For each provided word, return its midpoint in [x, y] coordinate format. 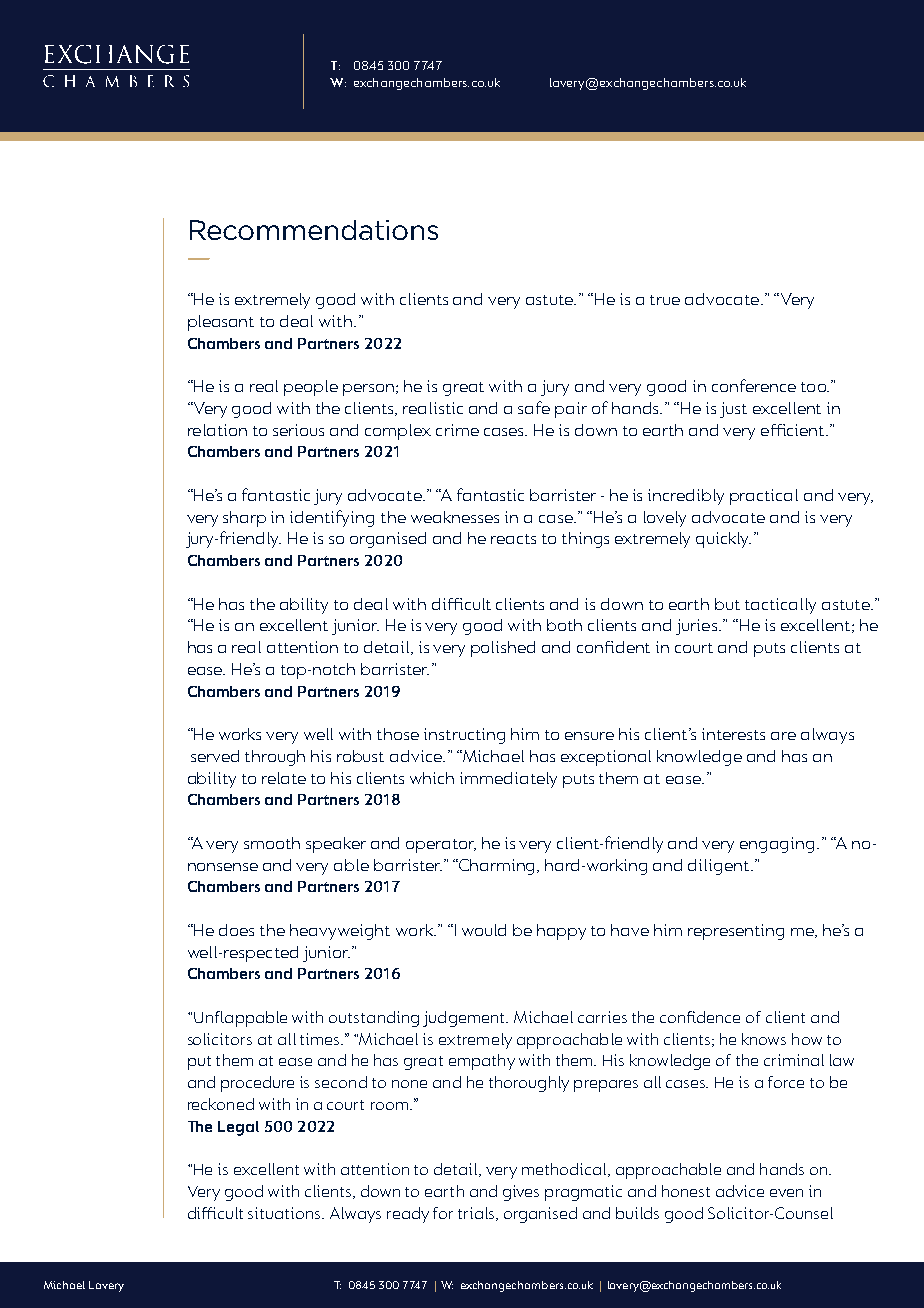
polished [503, 649]
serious [298, 430]
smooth [272, 843]
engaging [777, 845]
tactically [780, 606]
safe [534, 407]
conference [754, 385]
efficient [794, 430]
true [665, 300]
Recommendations [314, 230]
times [321, 1039]
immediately [508, 780]
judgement [465, 1019]
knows [764, 1039]
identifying [332, 518]
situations [285, 1213]
